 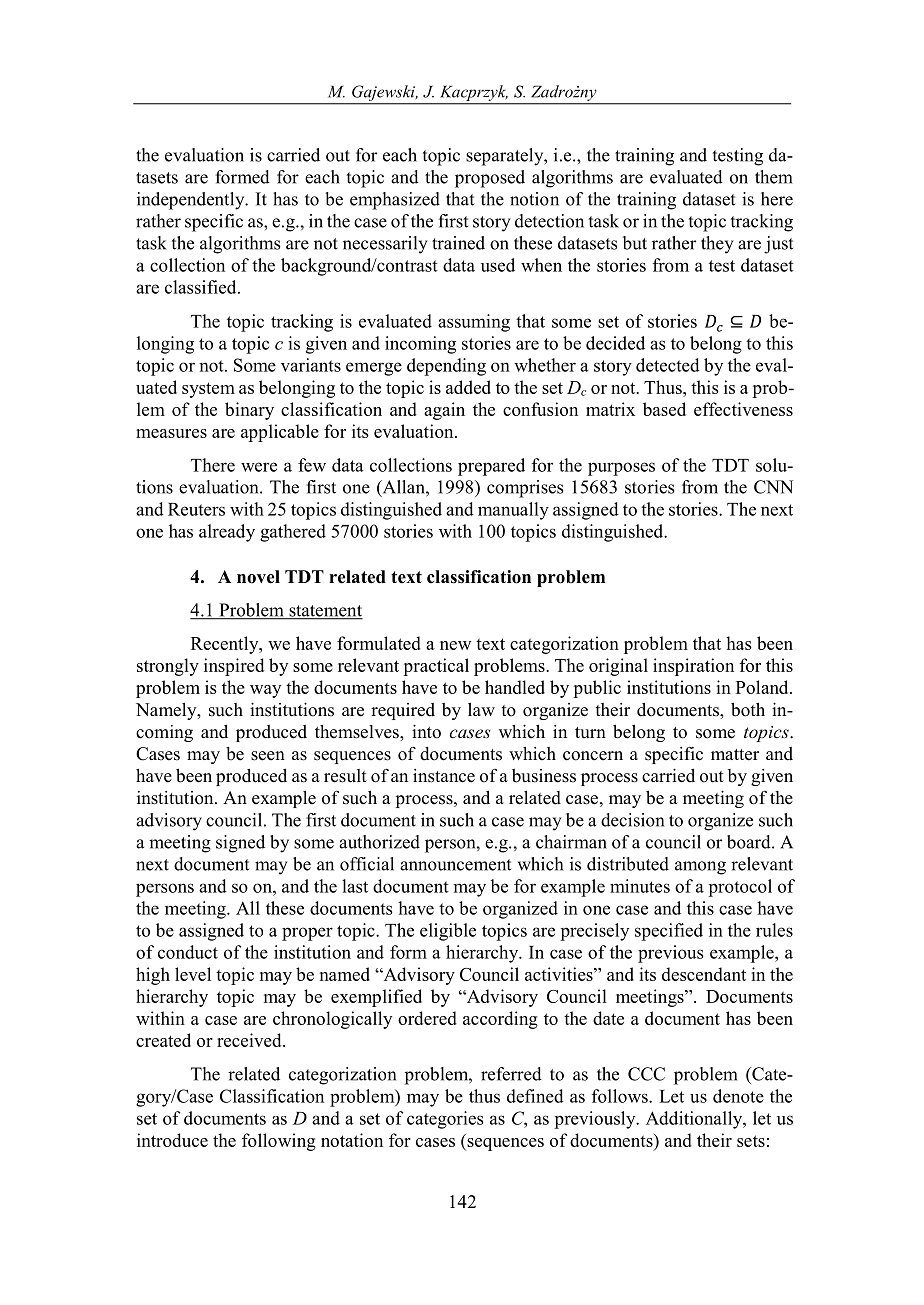 I want to click on inspired, so click(x=234, y=667).
